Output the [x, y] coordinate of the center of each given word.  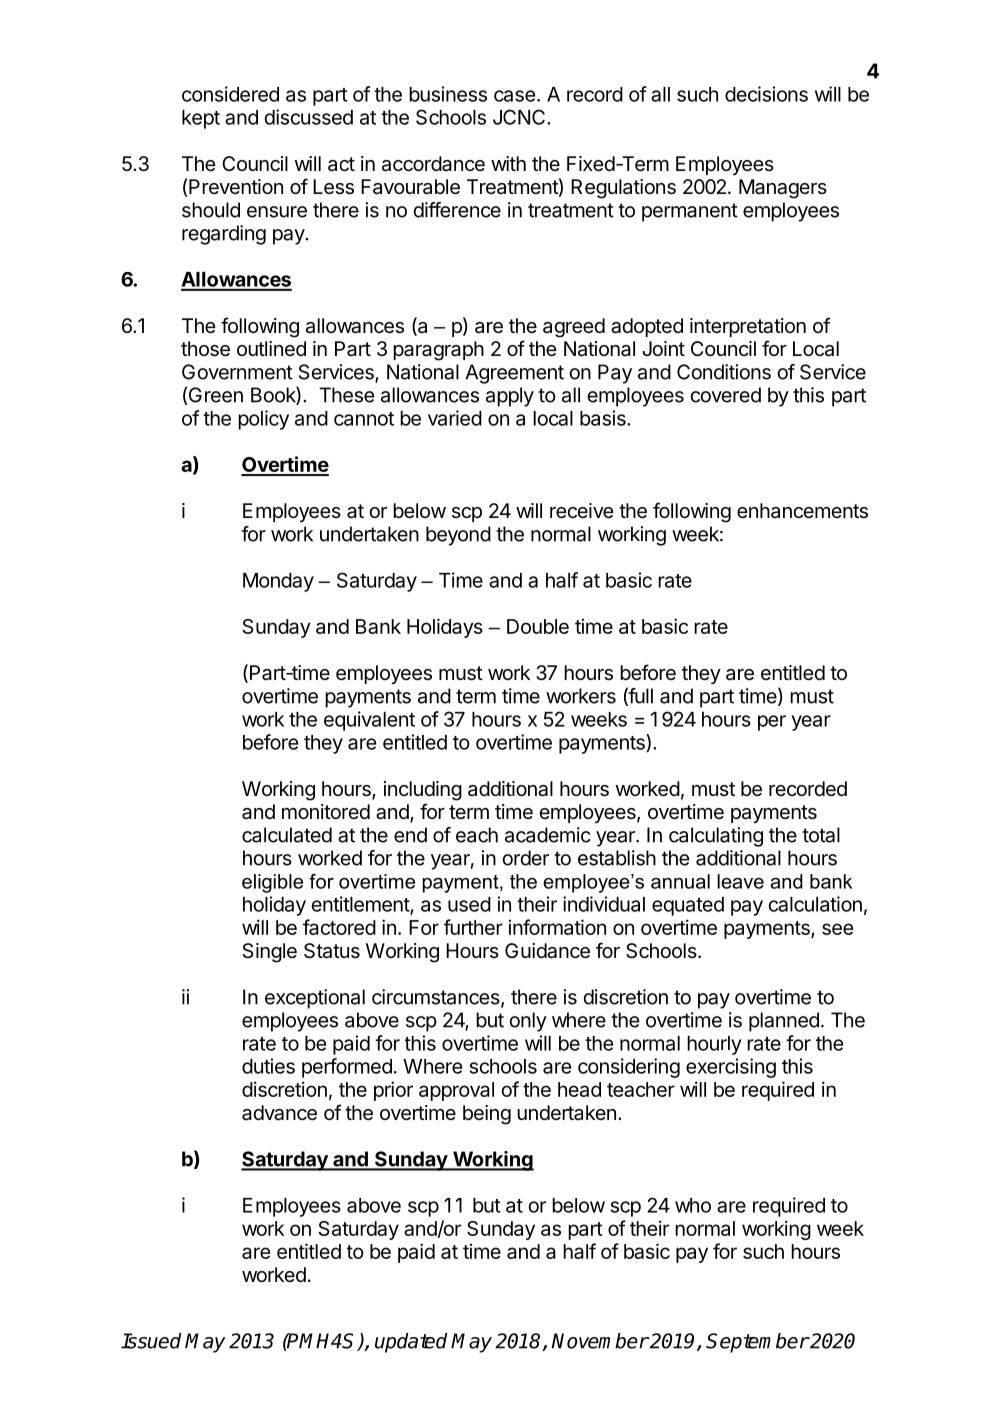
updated [411, 1343]
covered [726, 395]
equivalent [369, 721]
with [508, 163]
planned [784, 1022]
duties [268, 1066]
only [528, 1022]
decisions [766, 94]
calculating [716, 837]
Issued [151, 1341]
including [423, 791]
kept [201, 119]
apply [510, 397]
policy [263, 420]
